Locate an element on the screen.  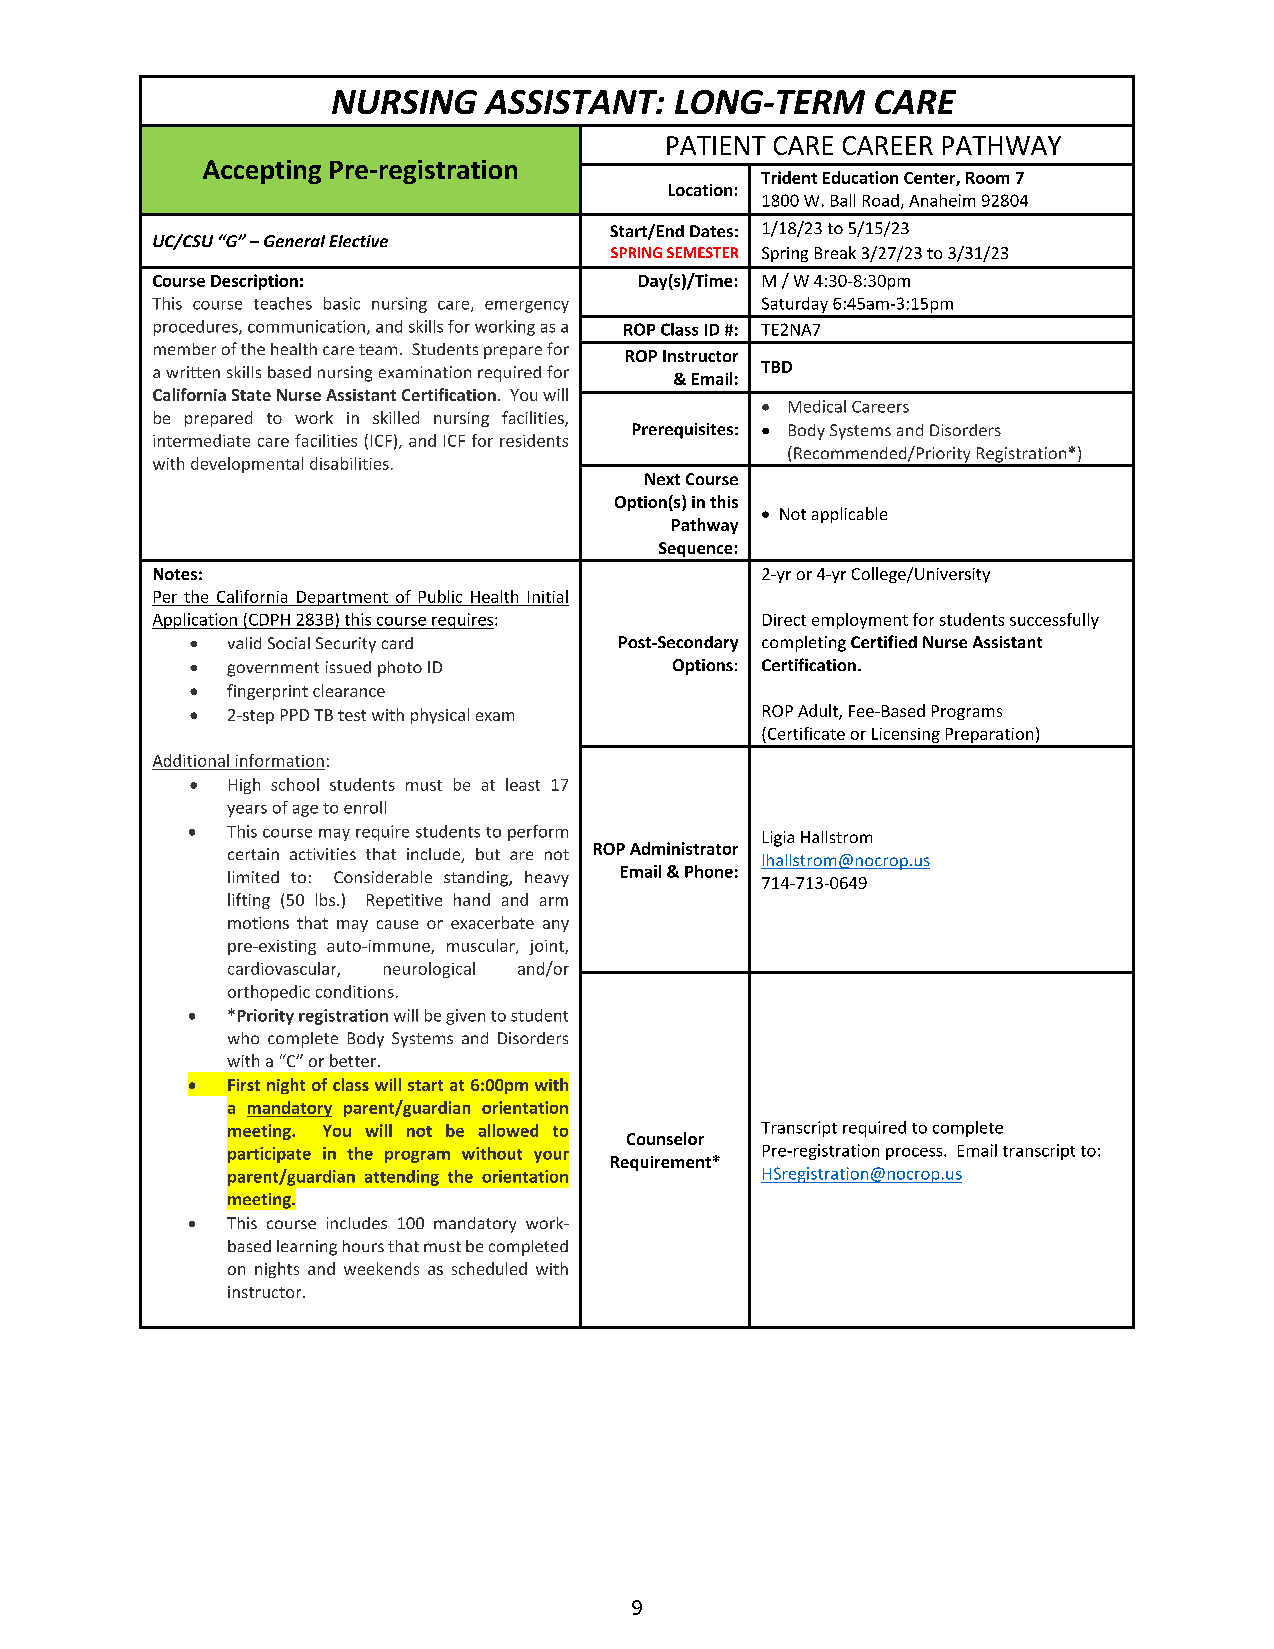
least is located at coordinates (523, 784).
